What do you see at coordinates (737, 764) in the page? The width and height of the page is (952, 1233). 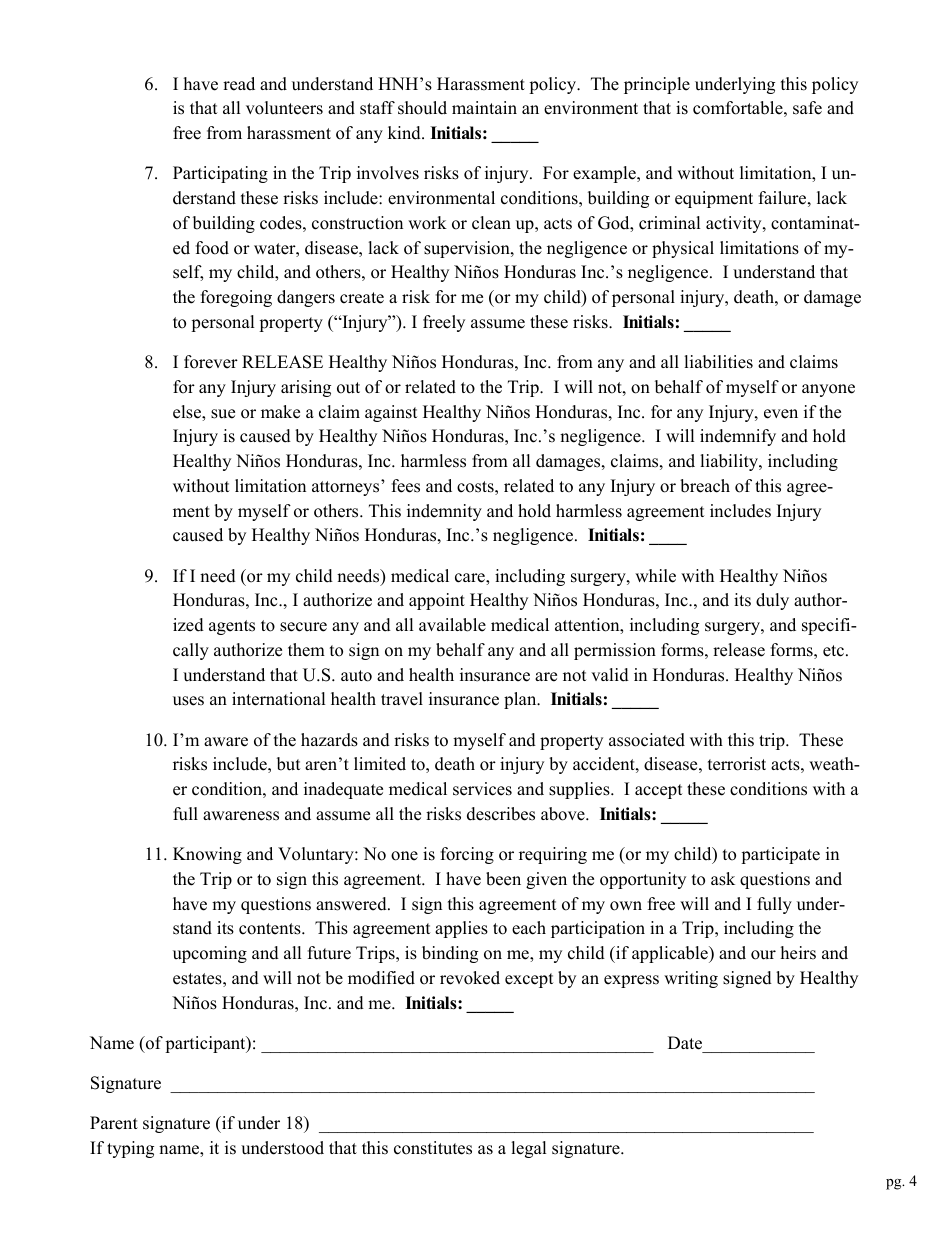 I see `terrorist` at bounding box center [737, 764].
